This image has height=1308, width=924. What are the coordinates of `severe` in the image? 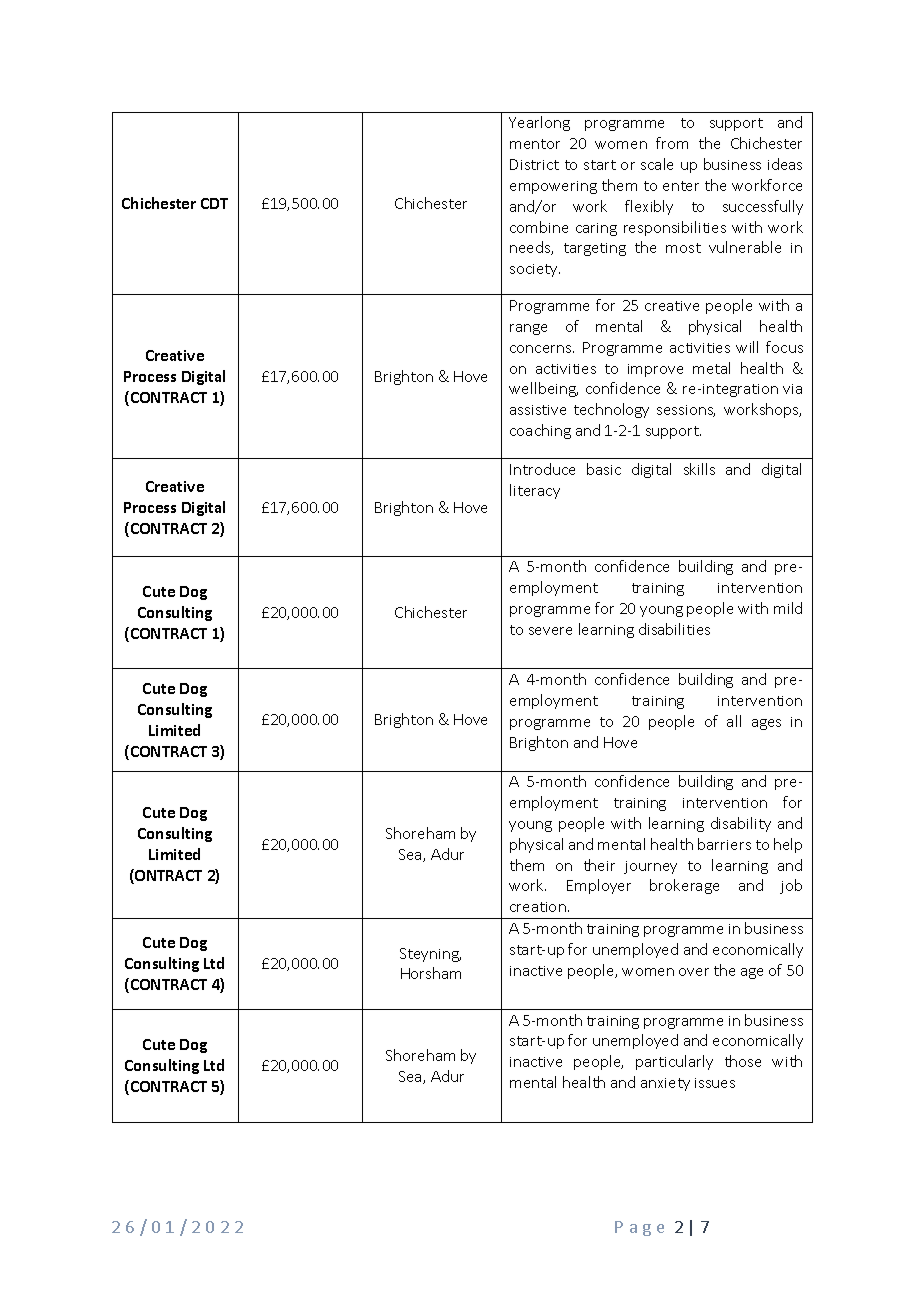 It's located at (550, 631).
